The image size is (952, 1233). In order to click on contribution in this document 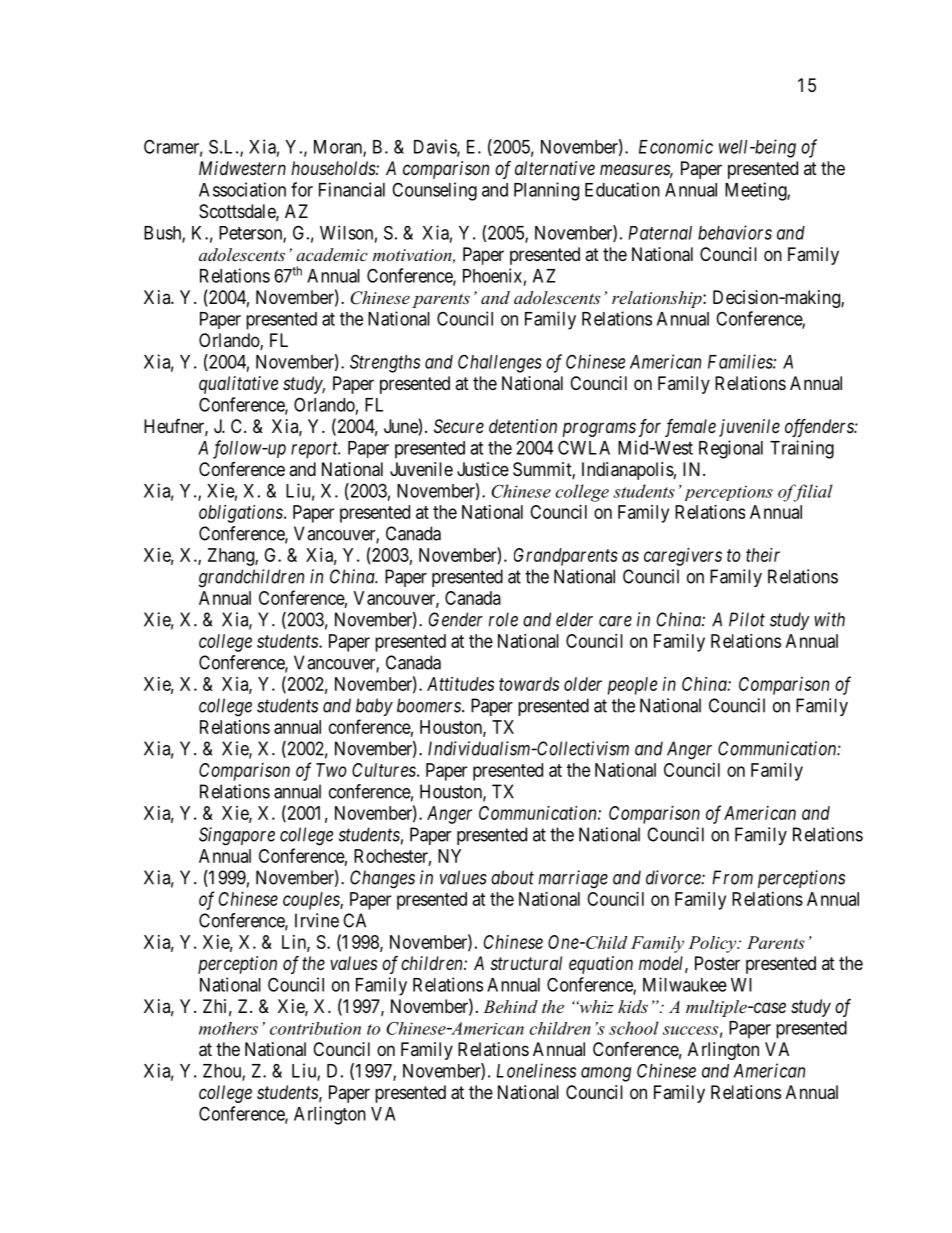, I will do `click(315, 1028)`.
